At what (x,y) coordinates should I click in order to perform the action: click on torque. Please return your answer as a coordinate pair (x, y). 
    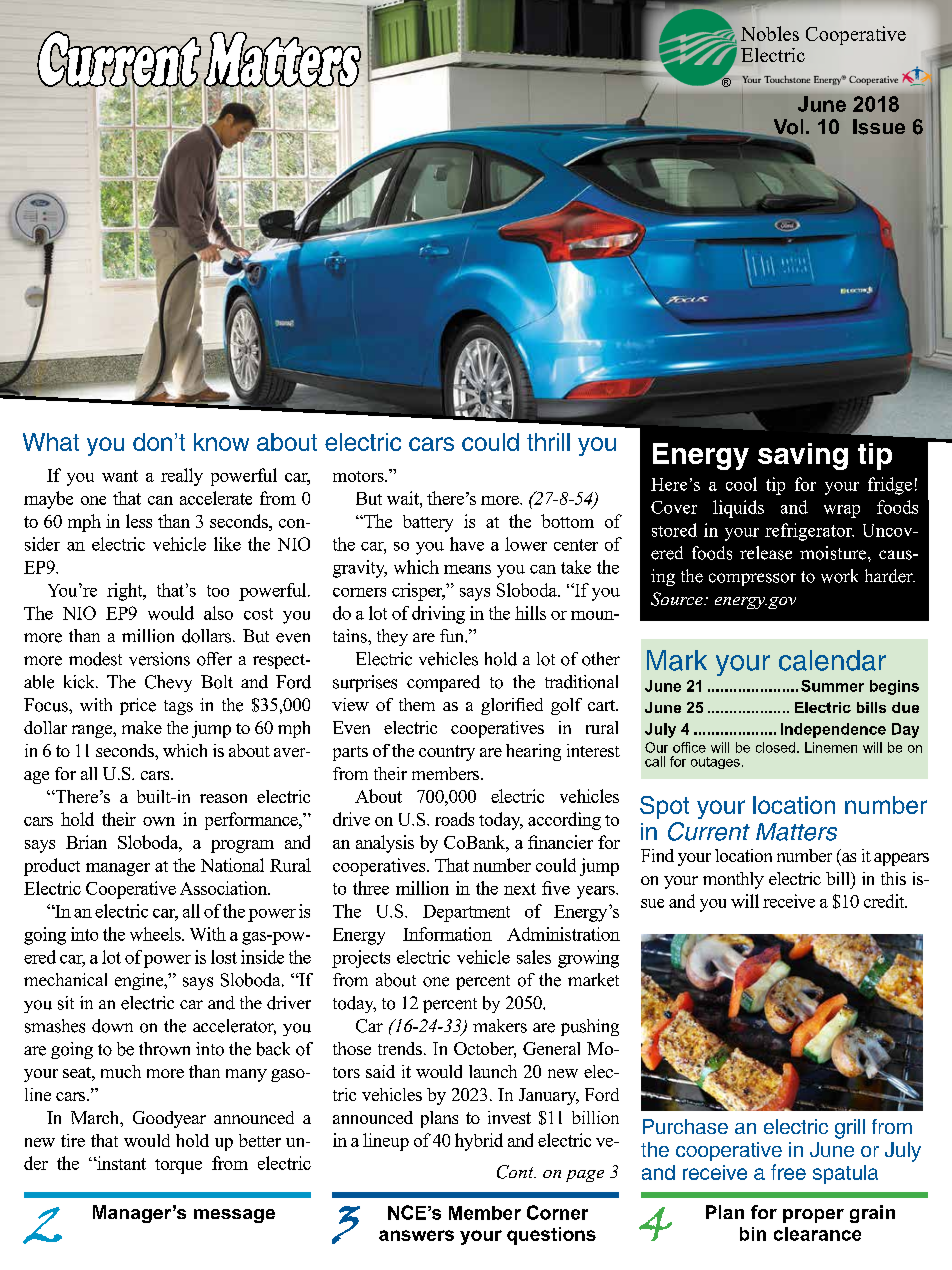
    Looking at the image, I should click on (178, 1166).
